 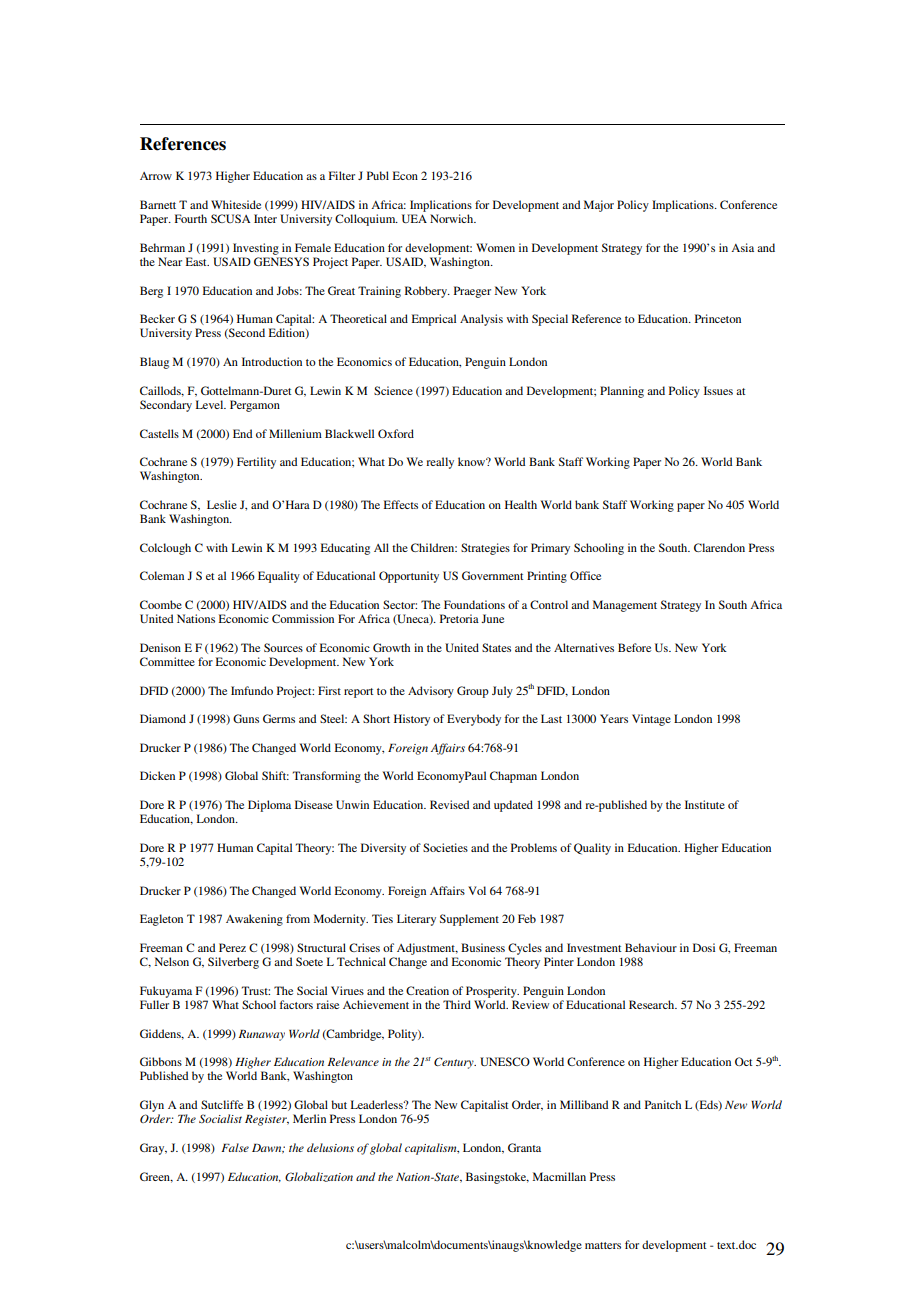 I want to click on Creation, so click(x=427, y=990).
